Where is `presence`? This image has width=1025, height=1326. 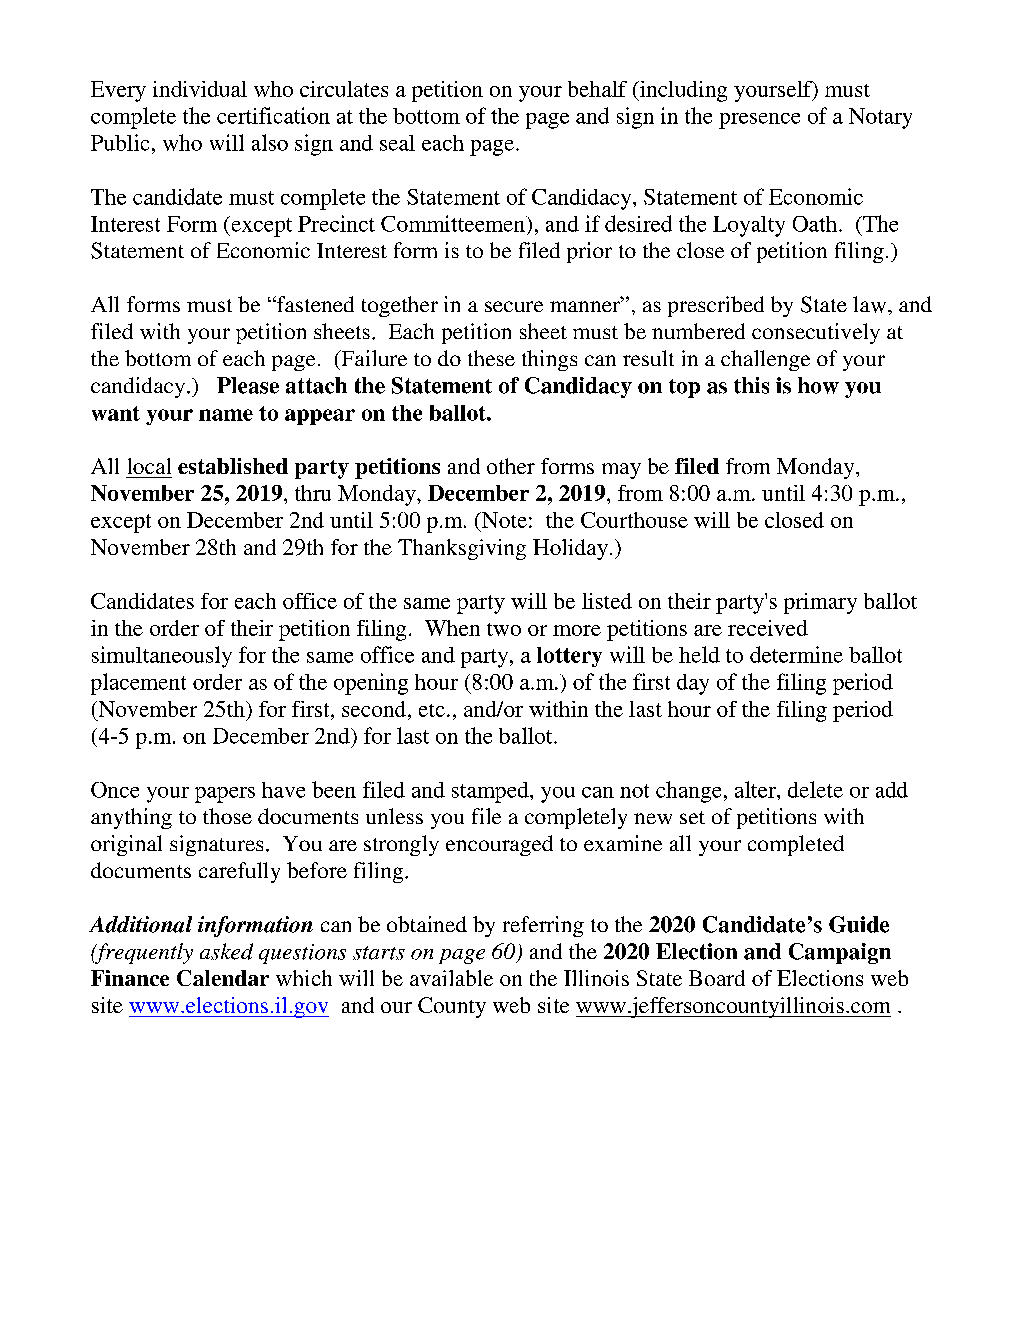 presence is located at coordinates (759, 121).
